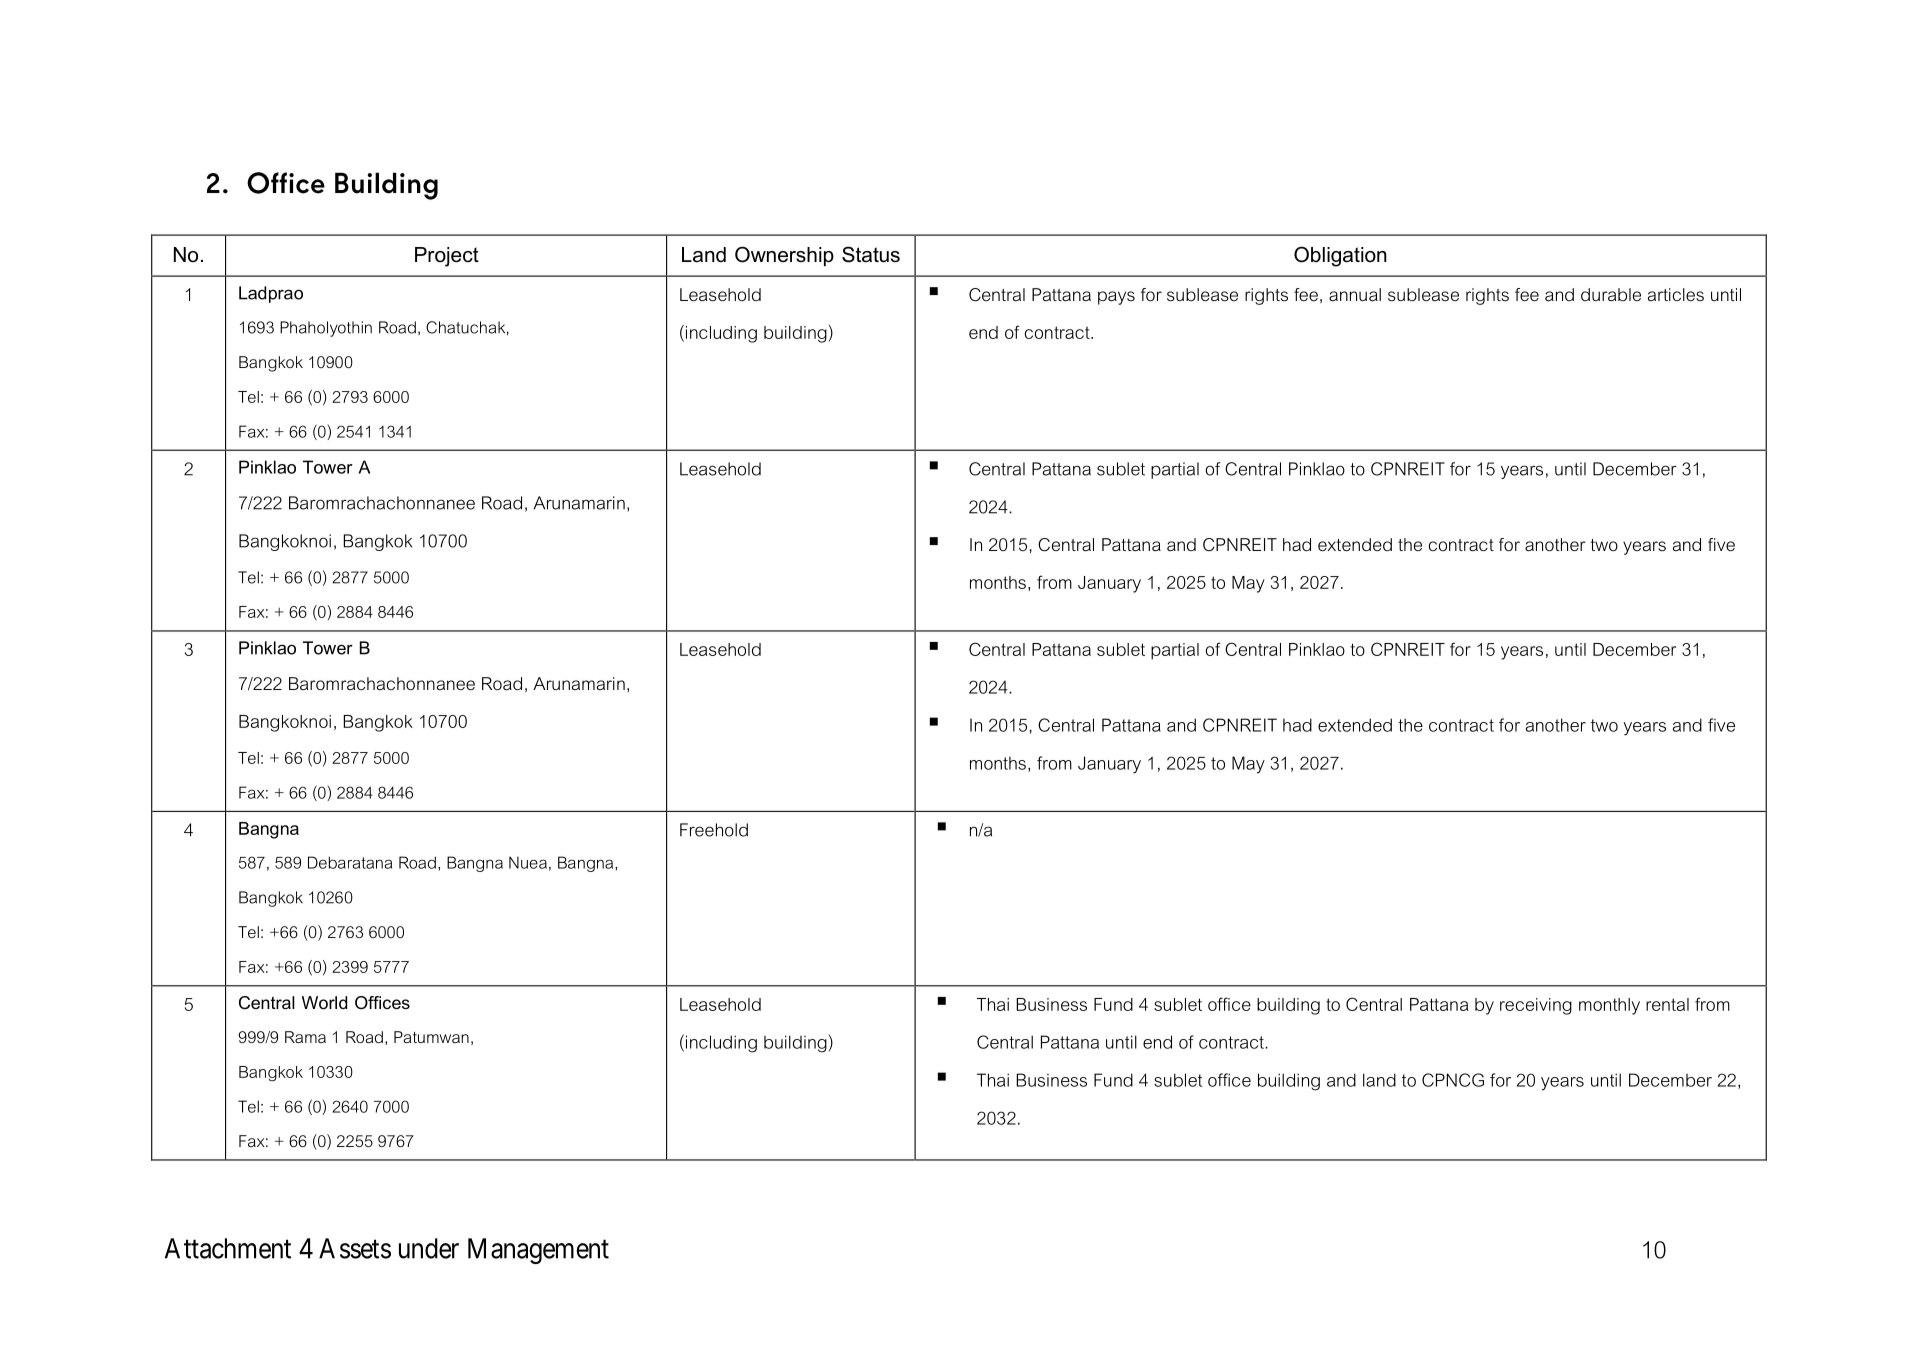  Describe the element at coordinates (538, 1251) in the page. I see `Management` at that location.
